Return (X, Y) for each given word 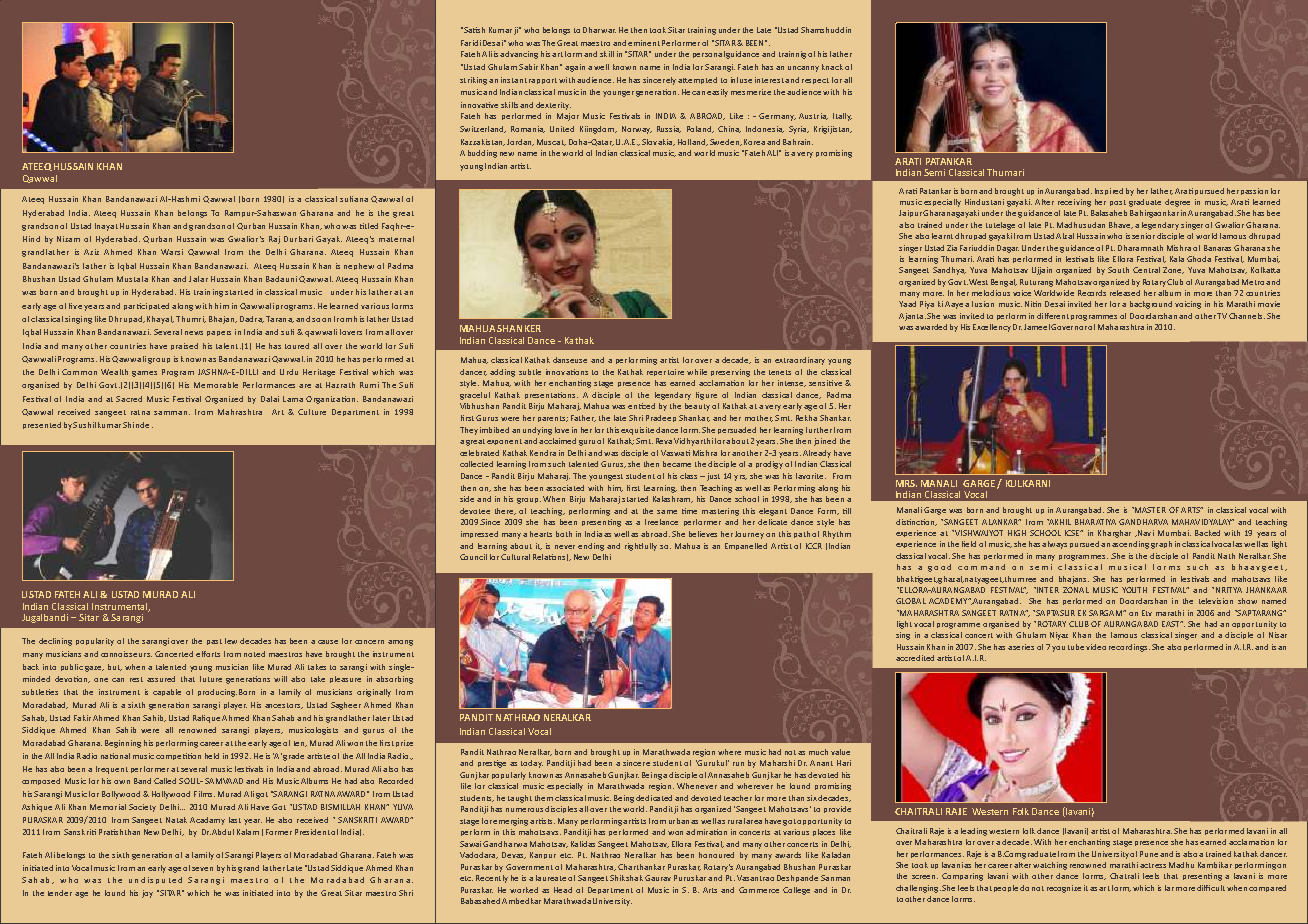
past (214, 642)
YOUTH (1134, 590)
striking (473, 81)
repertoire (665, 372)
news (194, 333)
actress (1153, 865)
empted (702, 80)
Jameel (1037, 327)
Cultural (515, 557)
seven (202, 869)
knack (832, 67)
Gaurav (658, 878)
